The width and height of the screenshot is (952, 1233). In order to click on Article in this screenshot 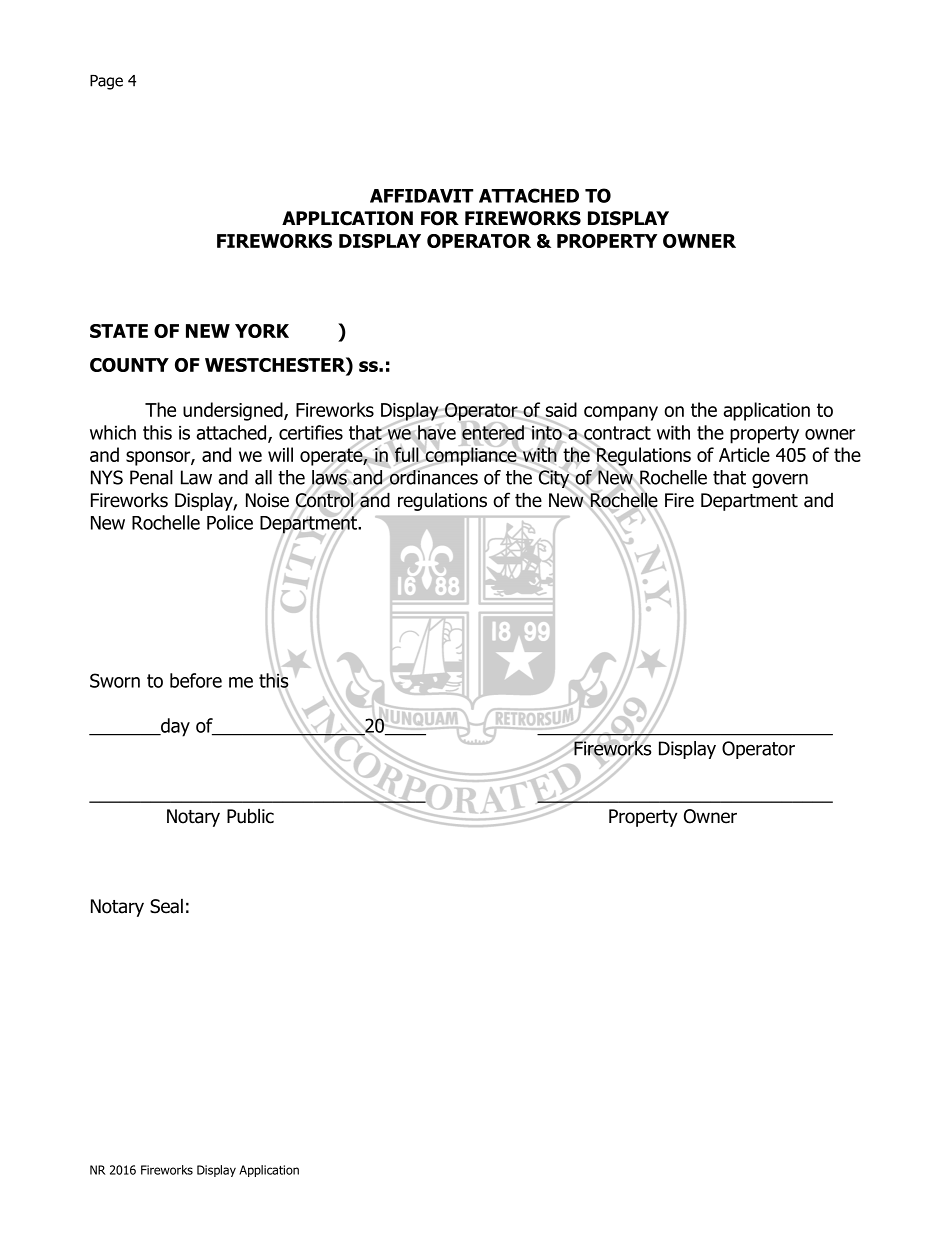, I will do `click(744, 454)`.
